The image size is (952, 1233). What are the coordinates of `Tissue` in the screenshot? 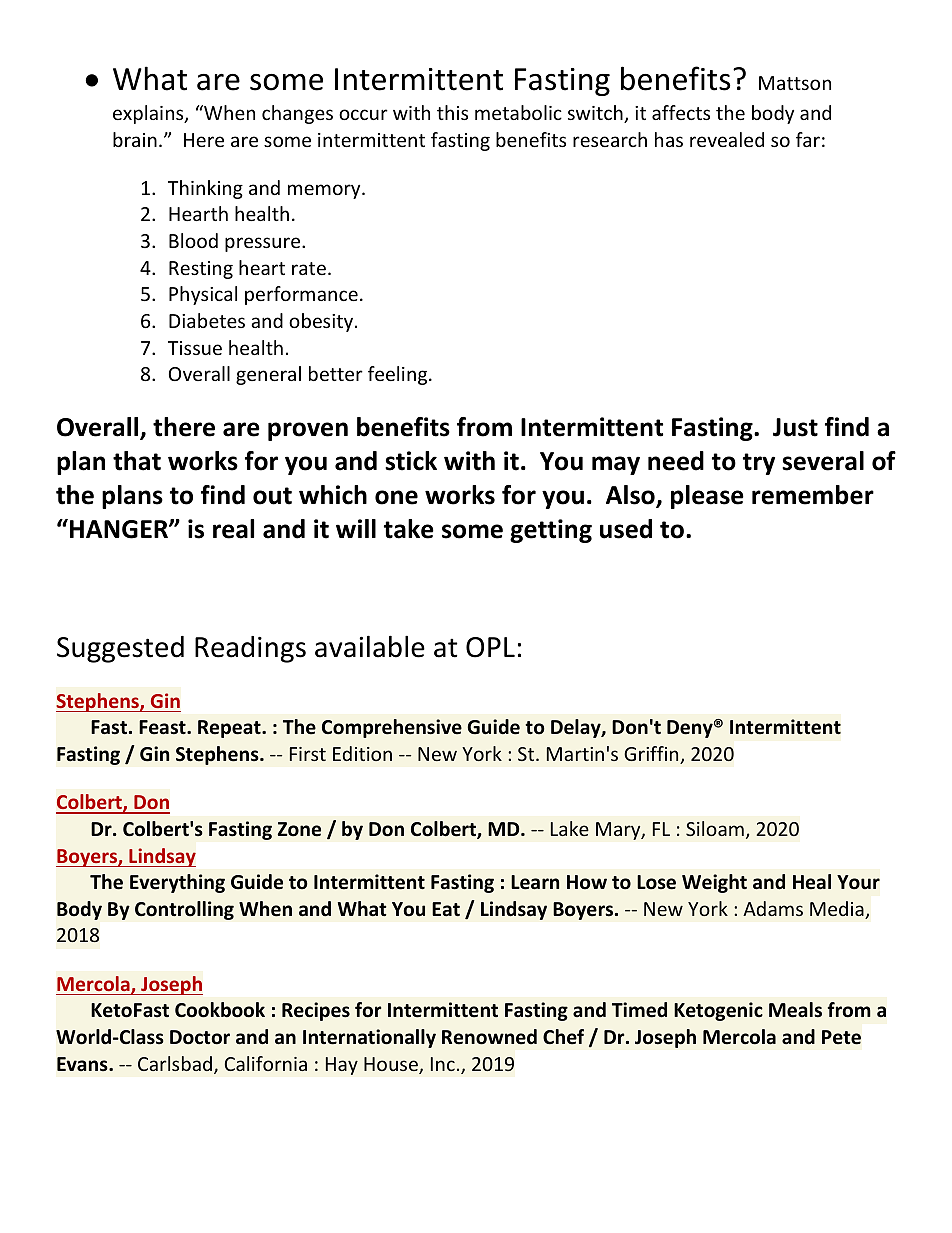 It's located at (195, 348).
